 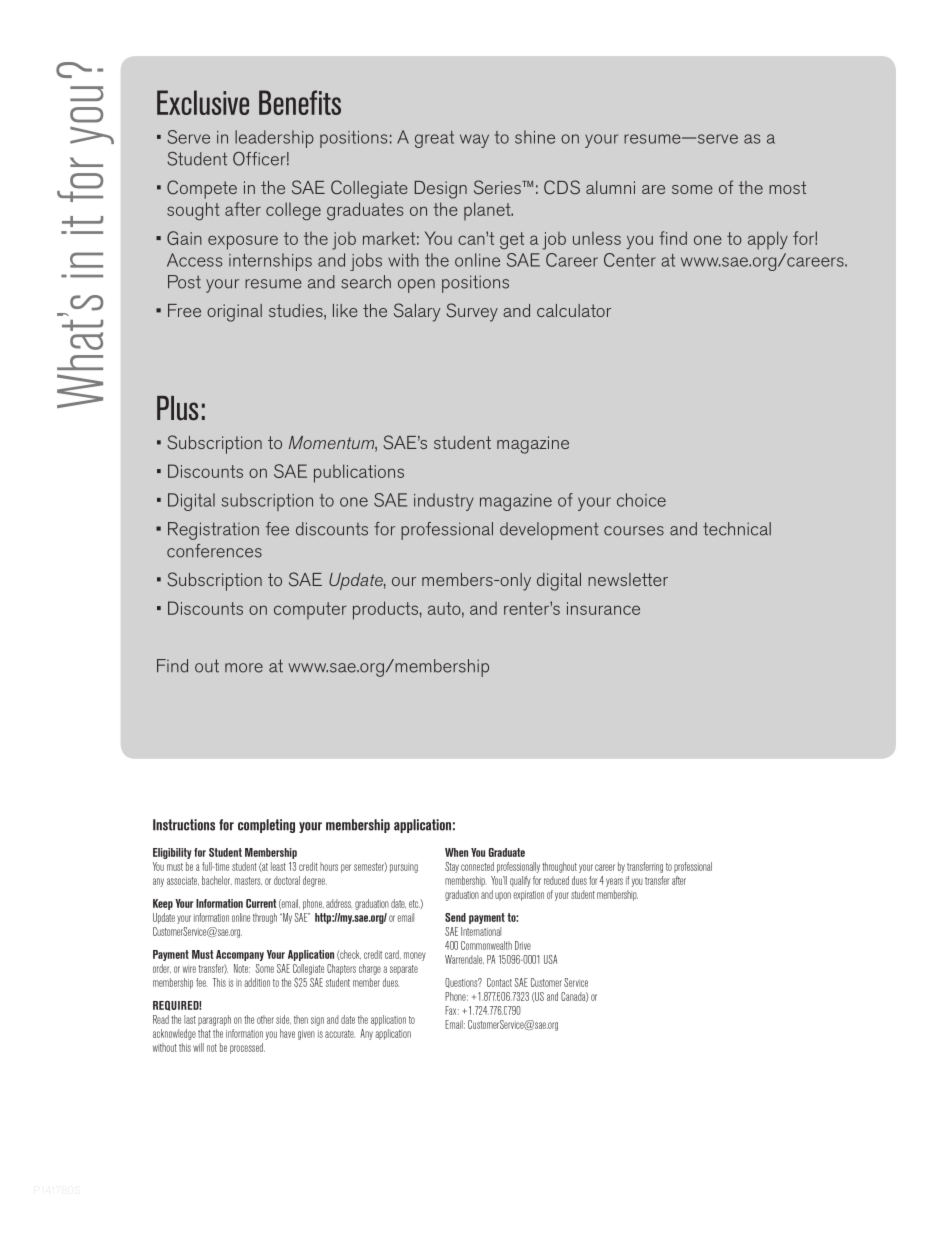 What do you see at coordinates (499, 982) in the document?
I see `Contact` at bounding box center [499, 982].
